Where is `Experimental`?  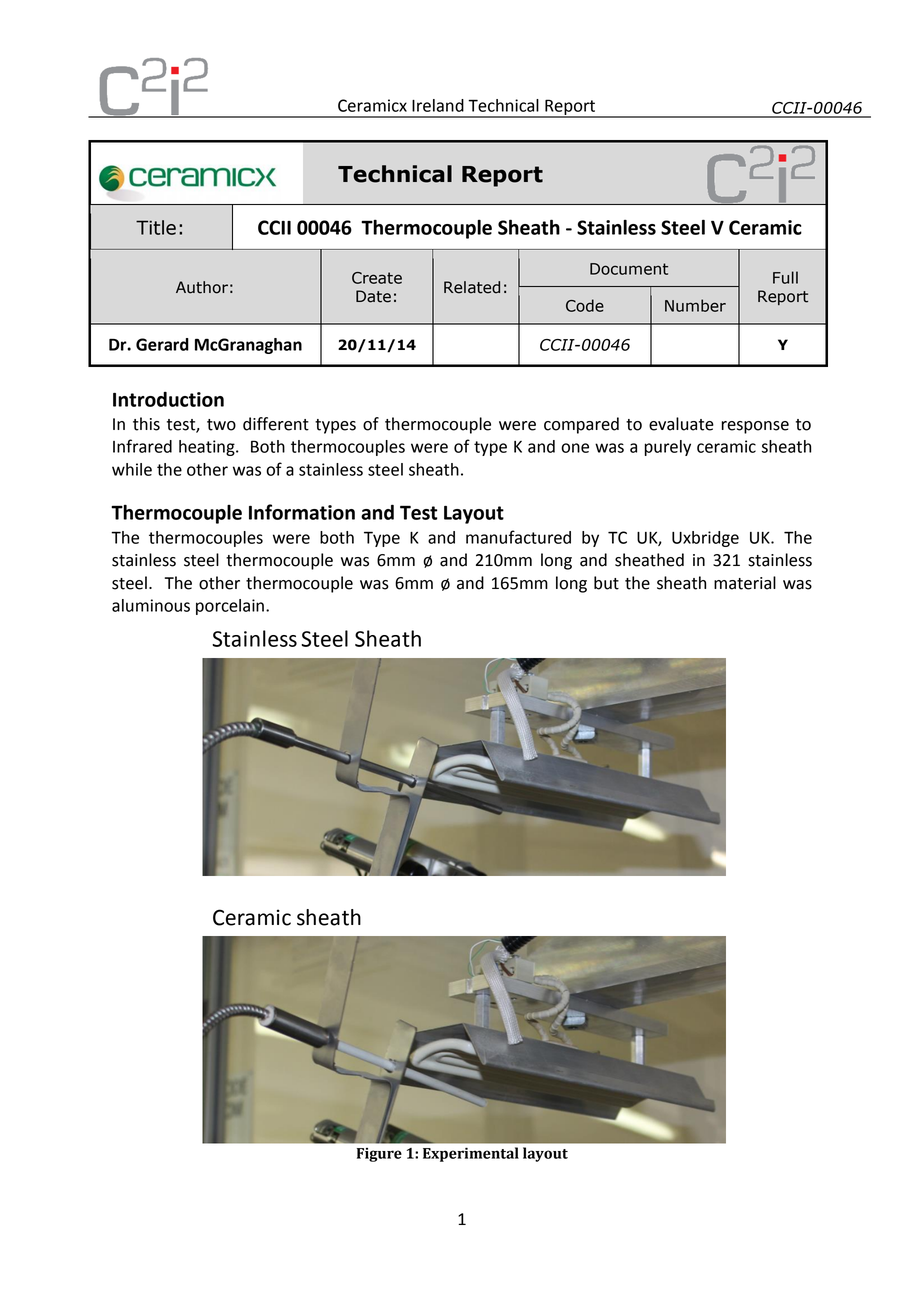 Experimental is located at coordinates (471, 1154).
